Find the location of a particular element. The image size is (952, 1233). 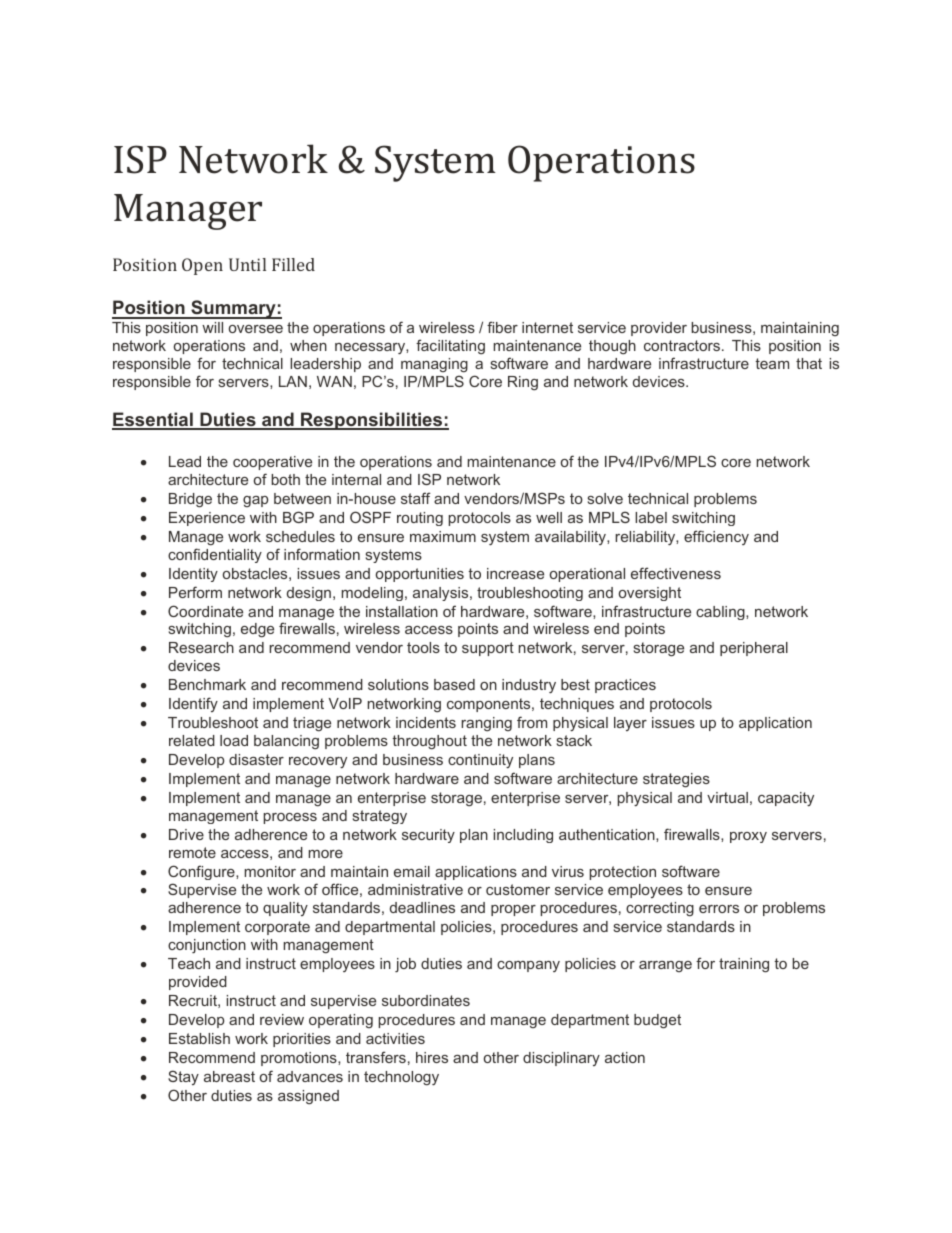

cabling is located at coordinates (721, 613).
